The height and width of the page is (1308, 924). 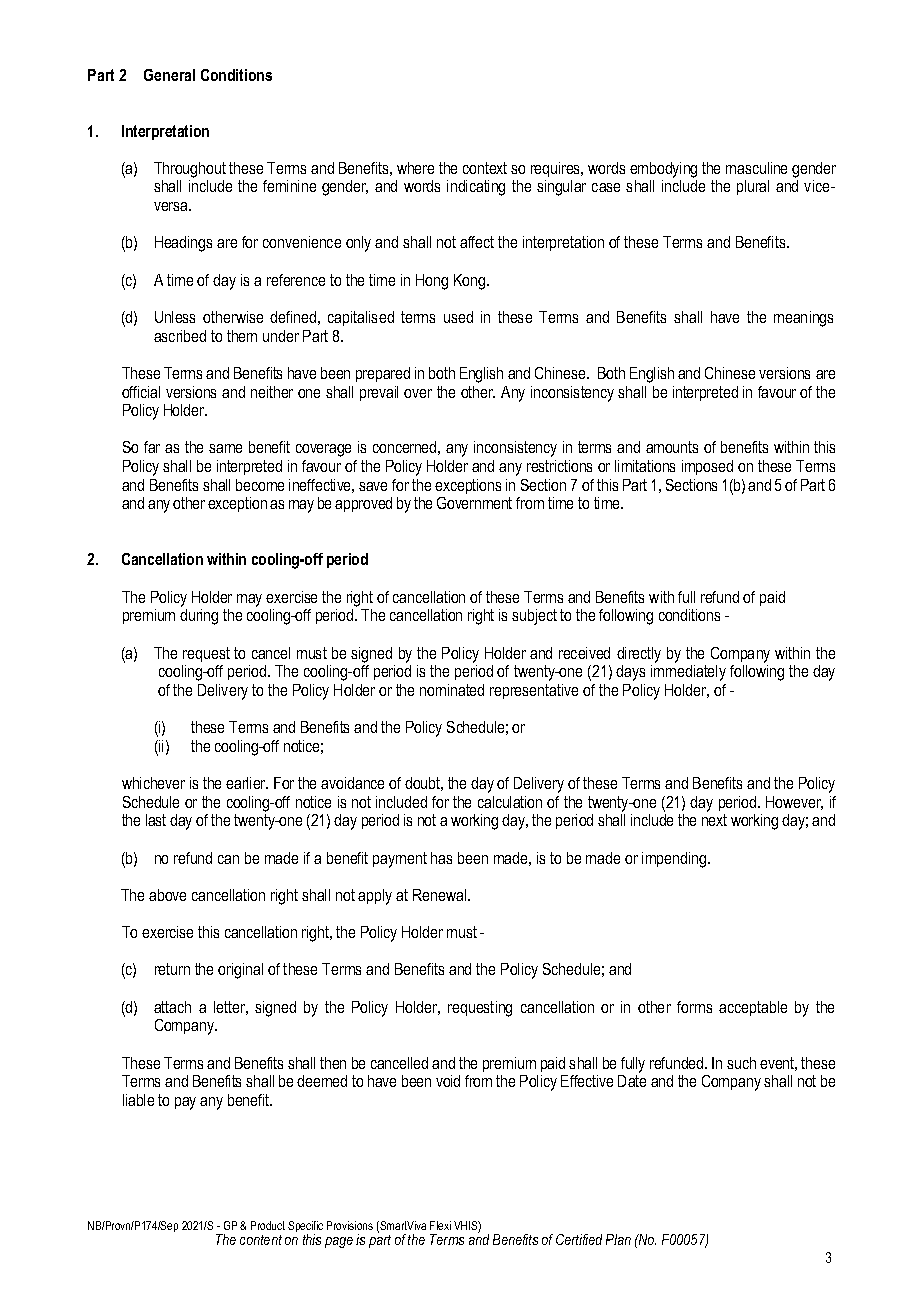 What do you see at coordinates (268, 1225) in the page?
I see `Product` at bounding box center [268, 1225].
